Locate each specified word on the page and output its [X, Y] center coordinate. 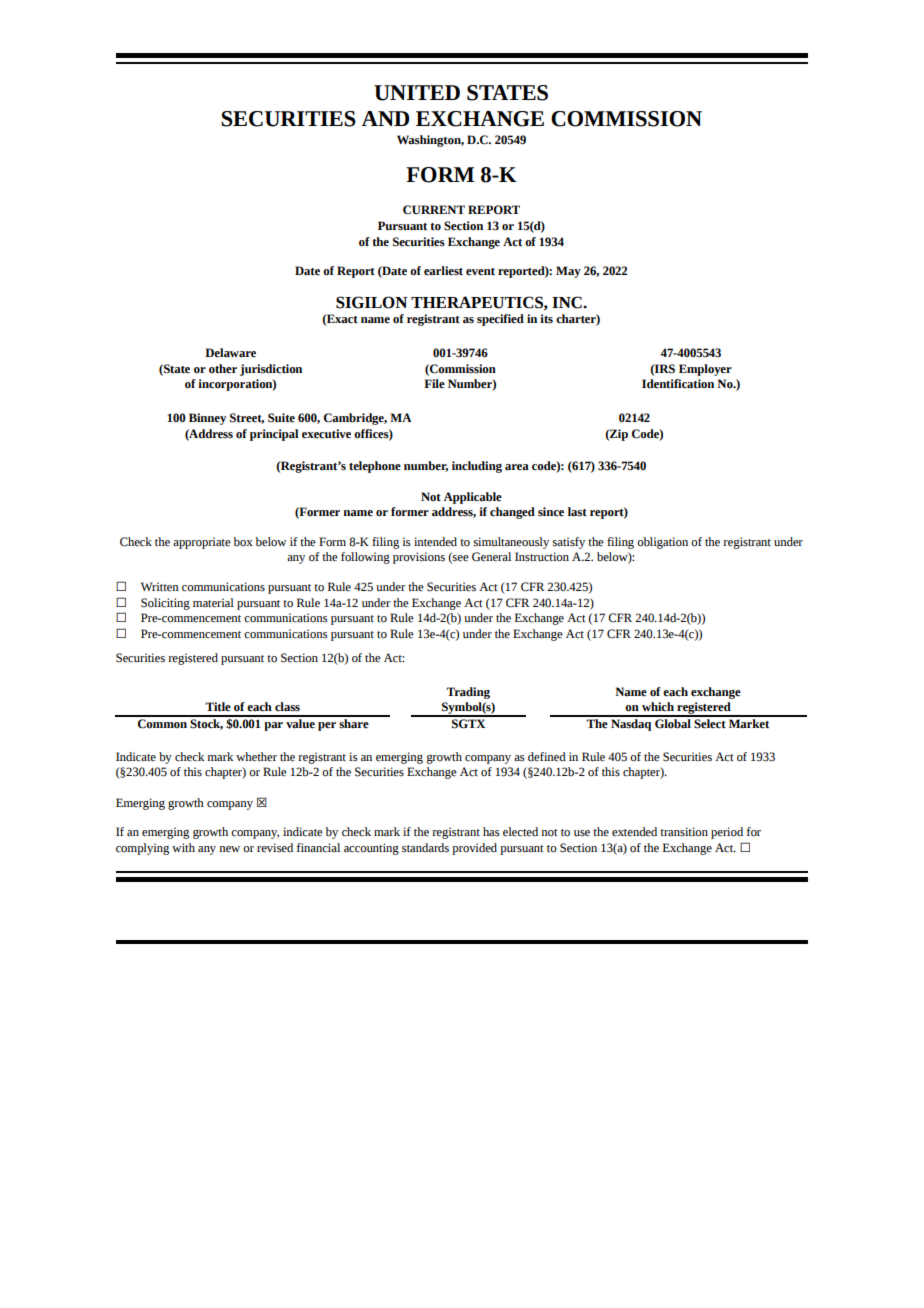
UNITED [417, 93]
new [229, 849]
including [477, 467]
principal [274, 435]
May [568, 272]
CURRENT [434, 210]
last [577, 512]
